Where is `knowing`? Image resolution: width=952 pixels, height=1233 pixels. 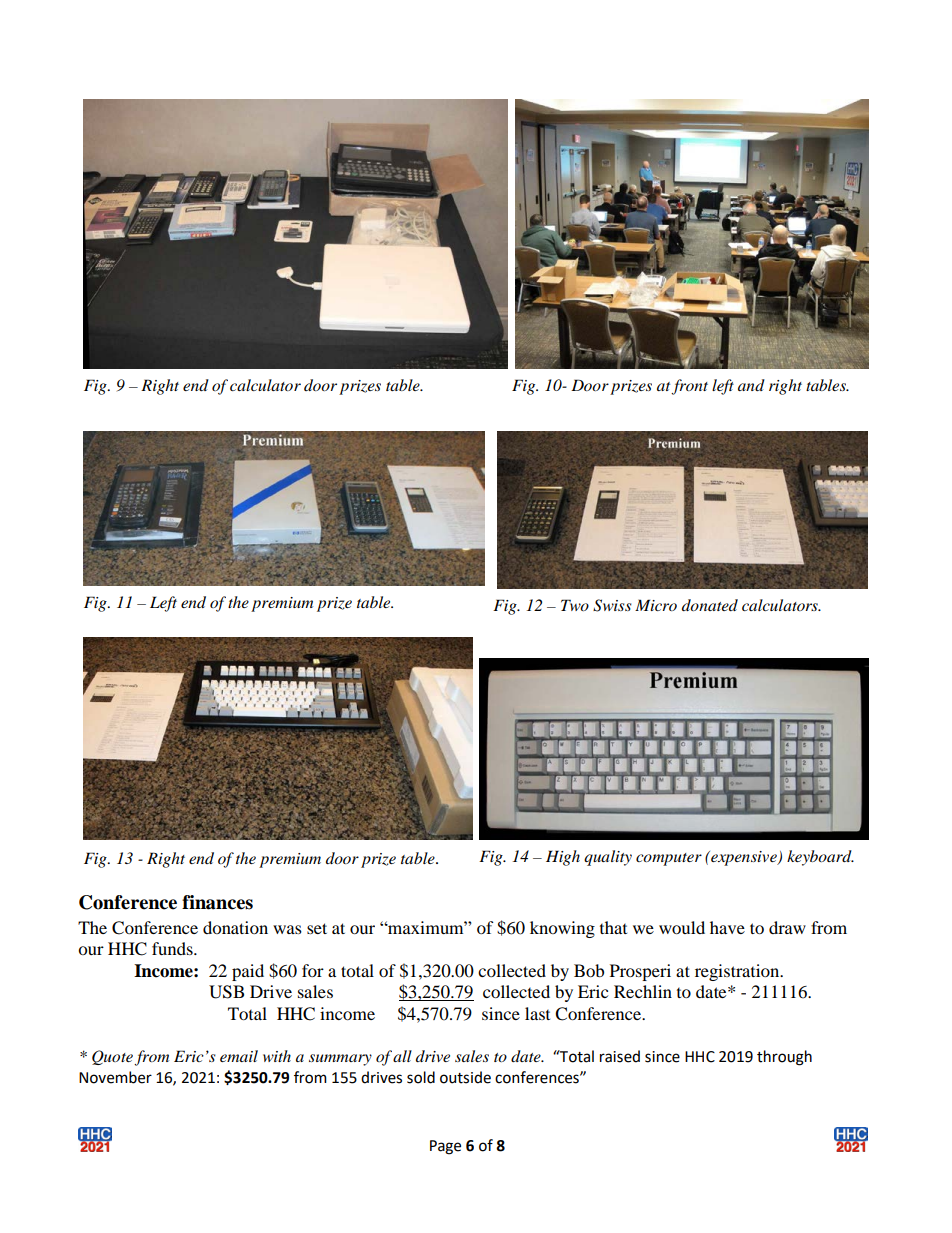 knowing is located at coordinates (562, 929).
